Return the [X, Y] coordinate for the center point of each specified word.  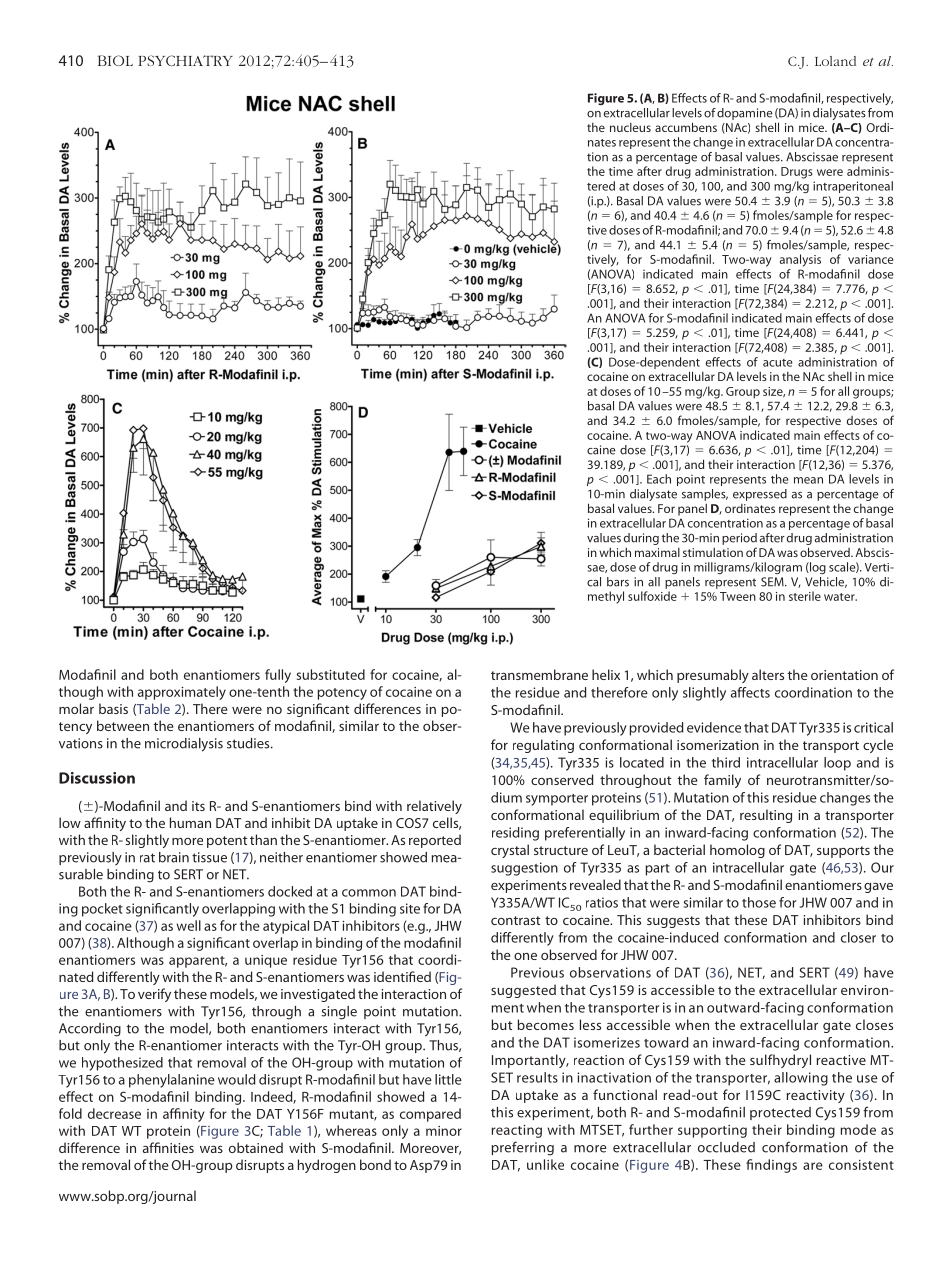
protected [780, 1113]
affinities [168, 1147]
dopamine [745, 114]
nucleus [630, 127]
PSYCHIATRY [185, 60]
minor [444, 1131]
